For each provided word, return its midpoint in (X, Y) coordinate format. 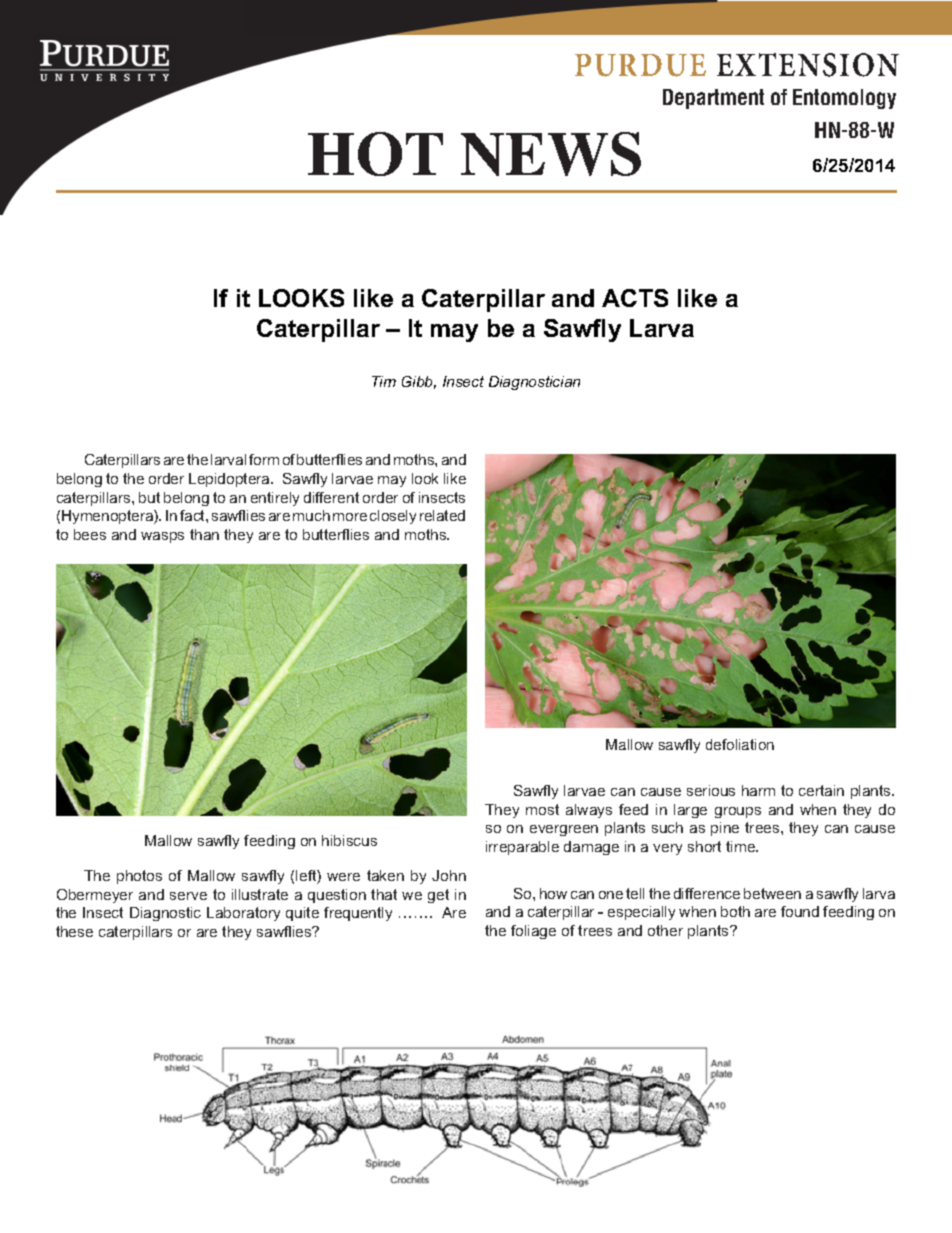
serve (188, 896)
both (735, 911)
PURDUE (640, 65)
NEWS (551, 154)
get (438, 896)
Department (713, 99)
